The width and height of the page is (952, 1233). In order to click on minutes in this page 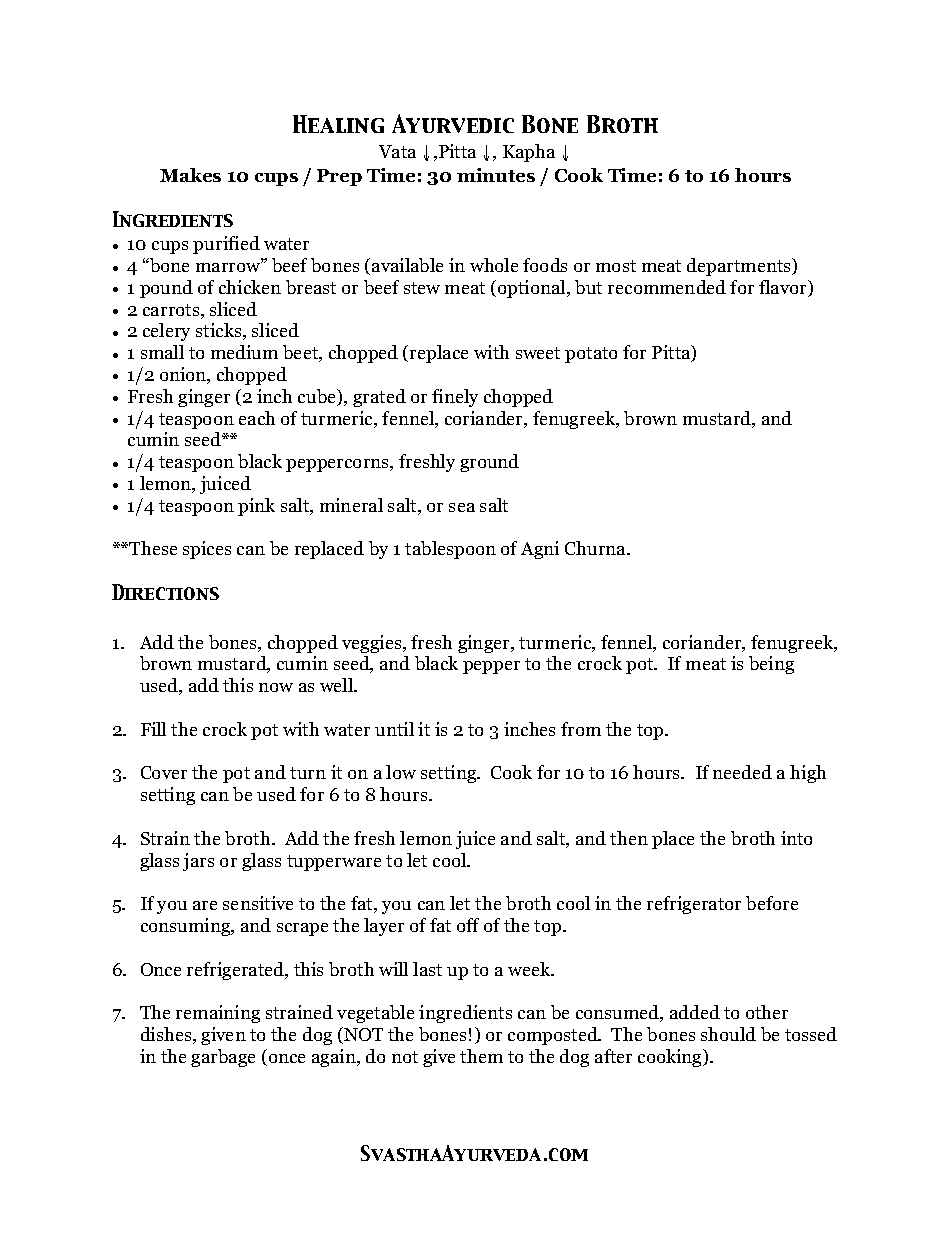, I will do `click(496, 175)`.
